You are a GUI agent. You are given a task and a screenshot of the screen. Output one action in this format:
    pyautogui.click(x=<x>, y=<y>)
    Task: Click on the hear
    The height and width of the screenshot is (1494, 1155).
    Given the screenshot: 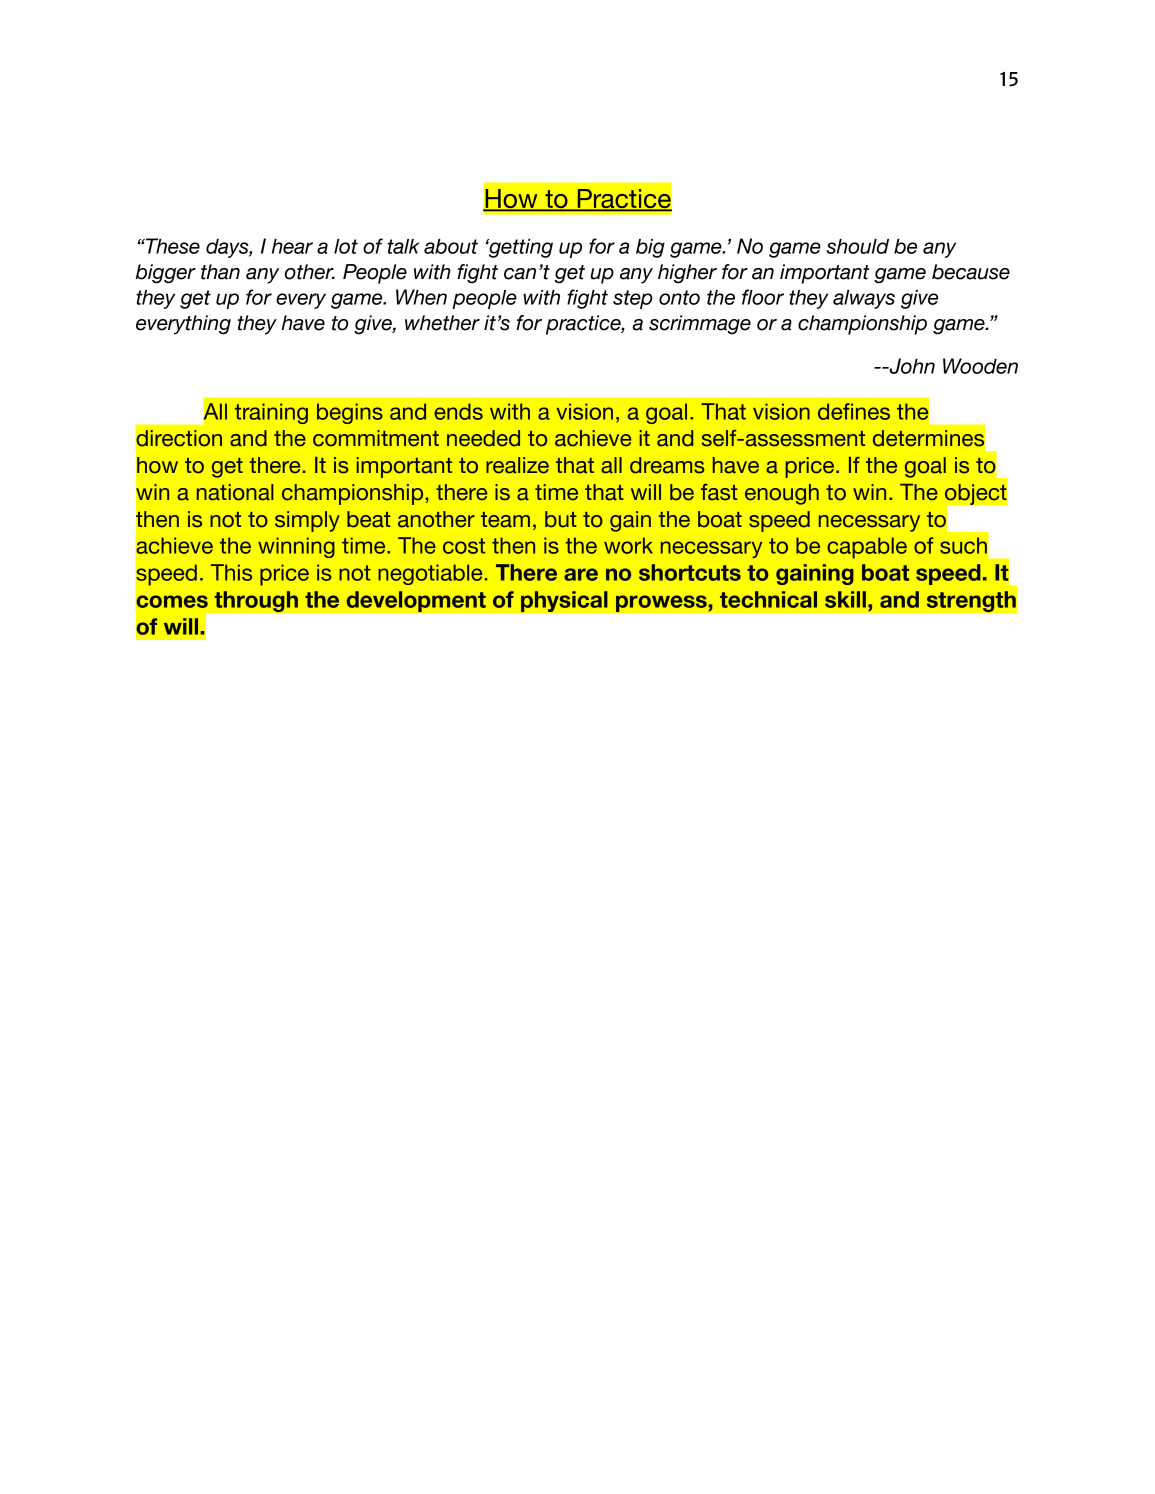 What is the action you would take?
    pyautogui.click(x=292, y=246)
